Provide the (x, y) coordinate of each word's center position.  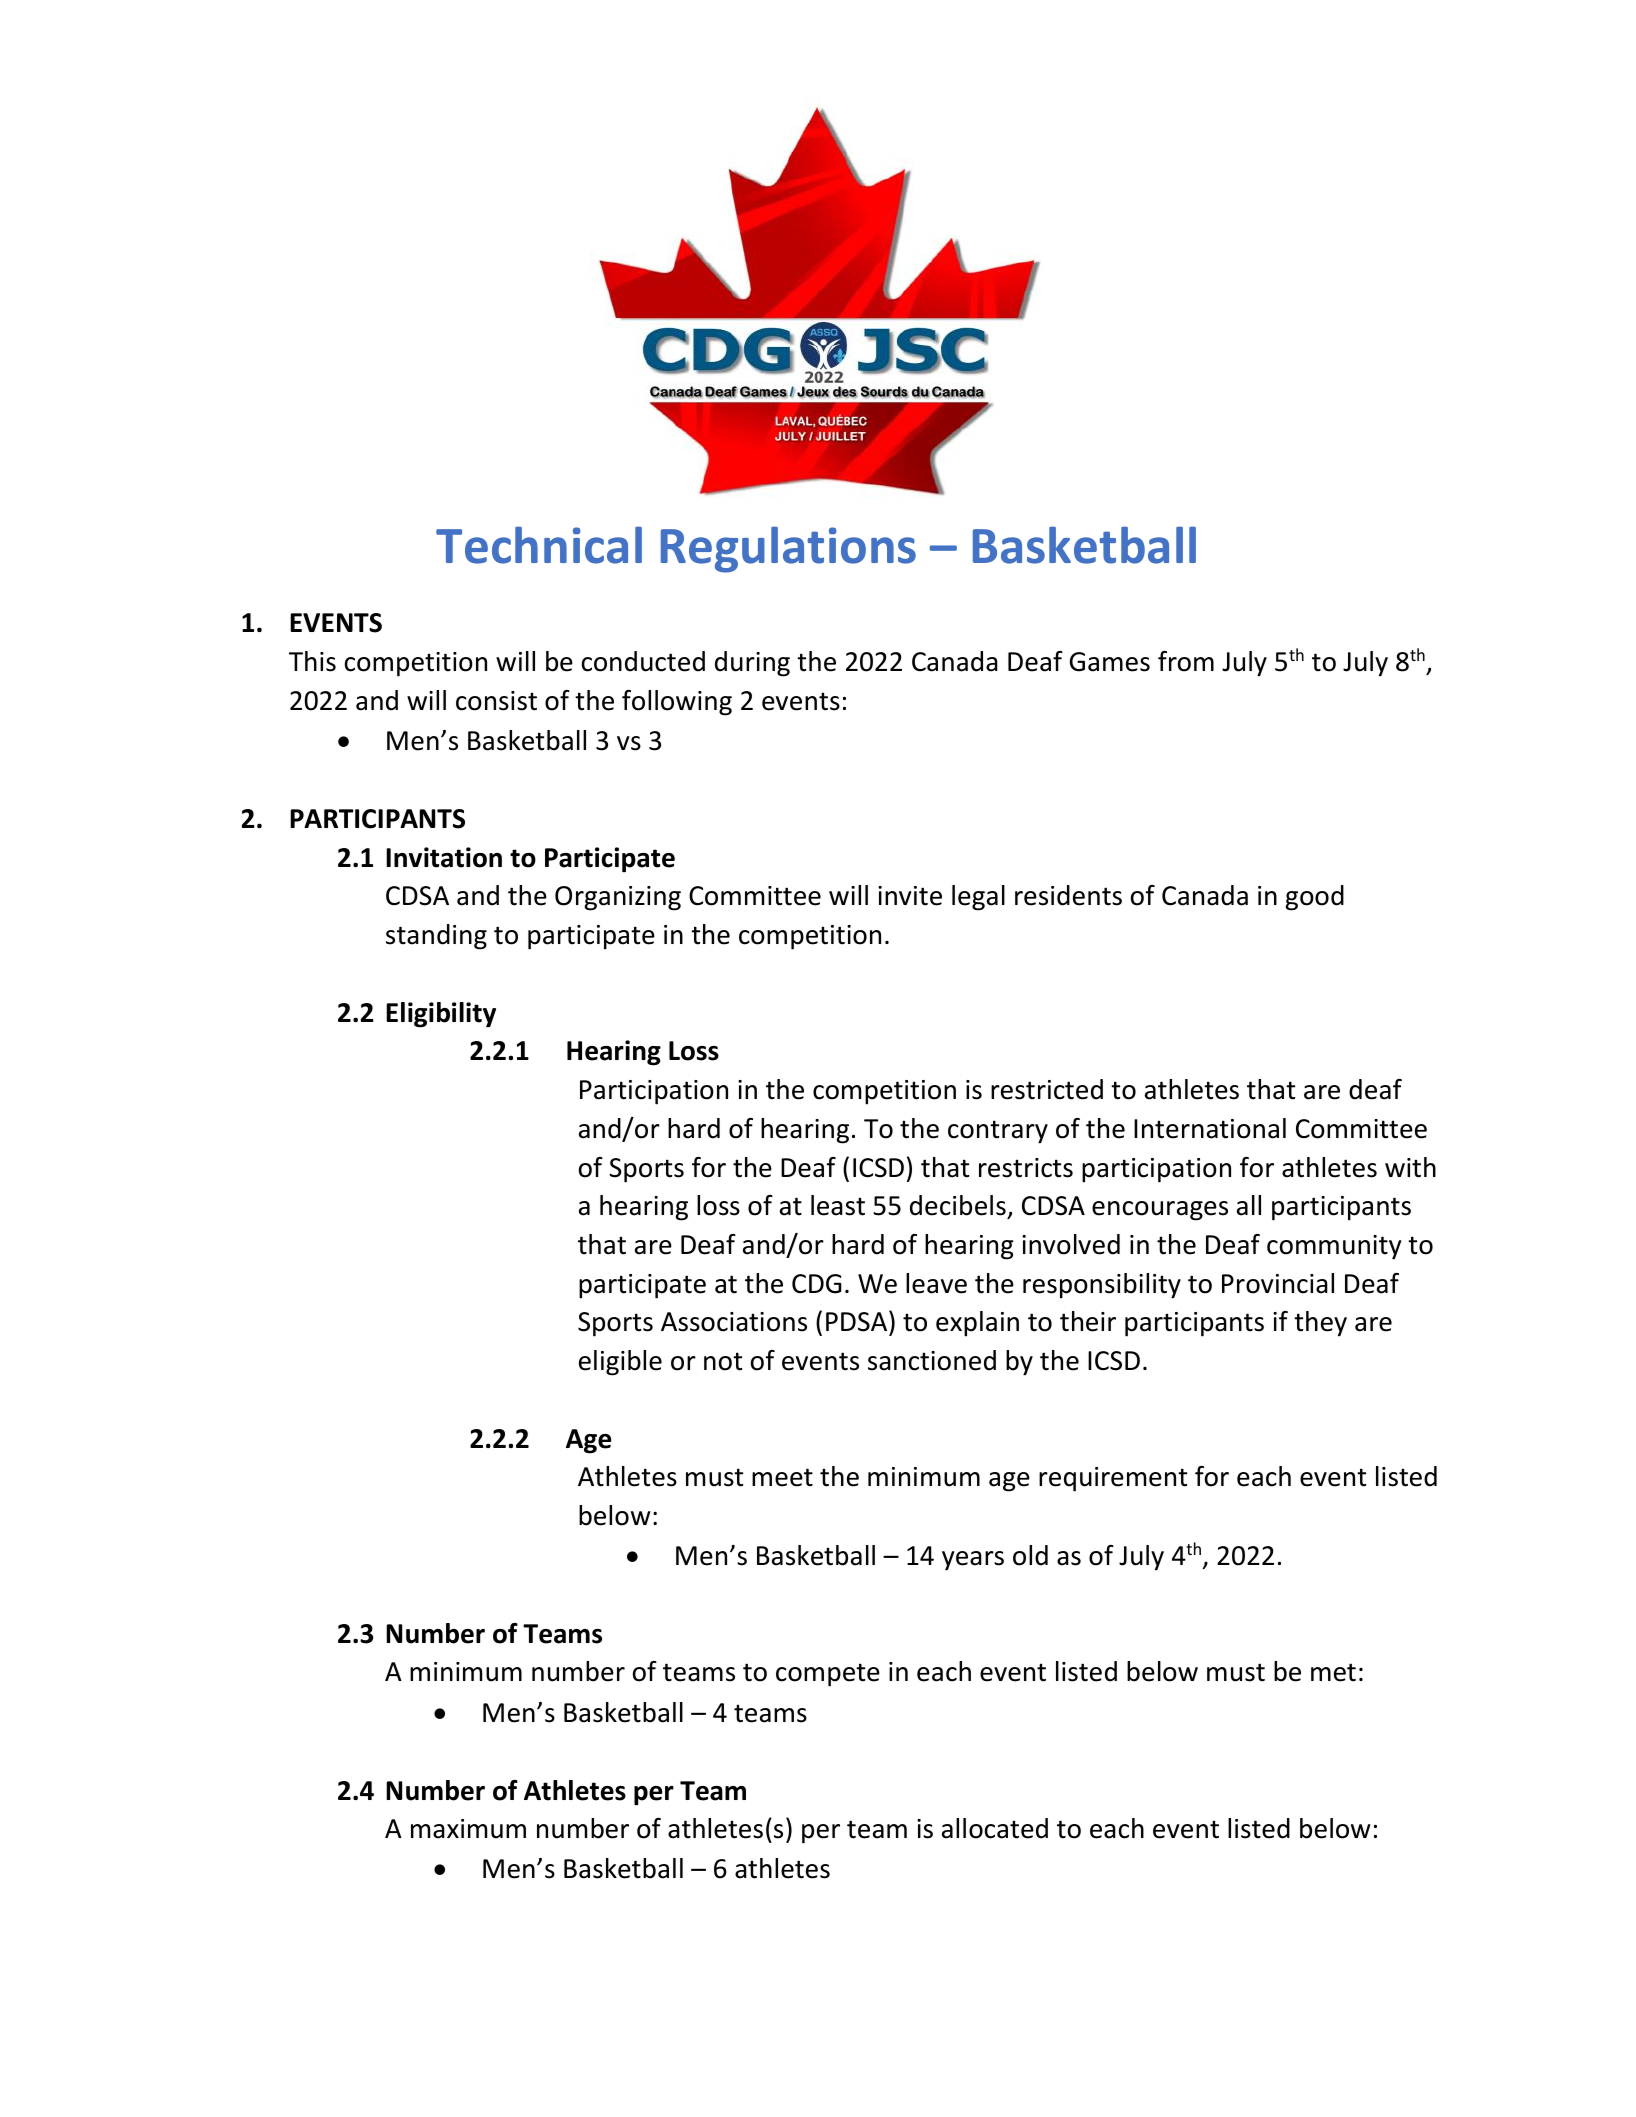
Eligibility (441, 1015)
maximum (468, 1829)
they (1320, 1324)
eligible (620, 1363)
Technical (539, 545)
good (1314, 898)
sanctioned (932, 1360)
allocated (995, 1828)
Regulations (788, 549)
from (1186, 661)
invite (910, 896)
